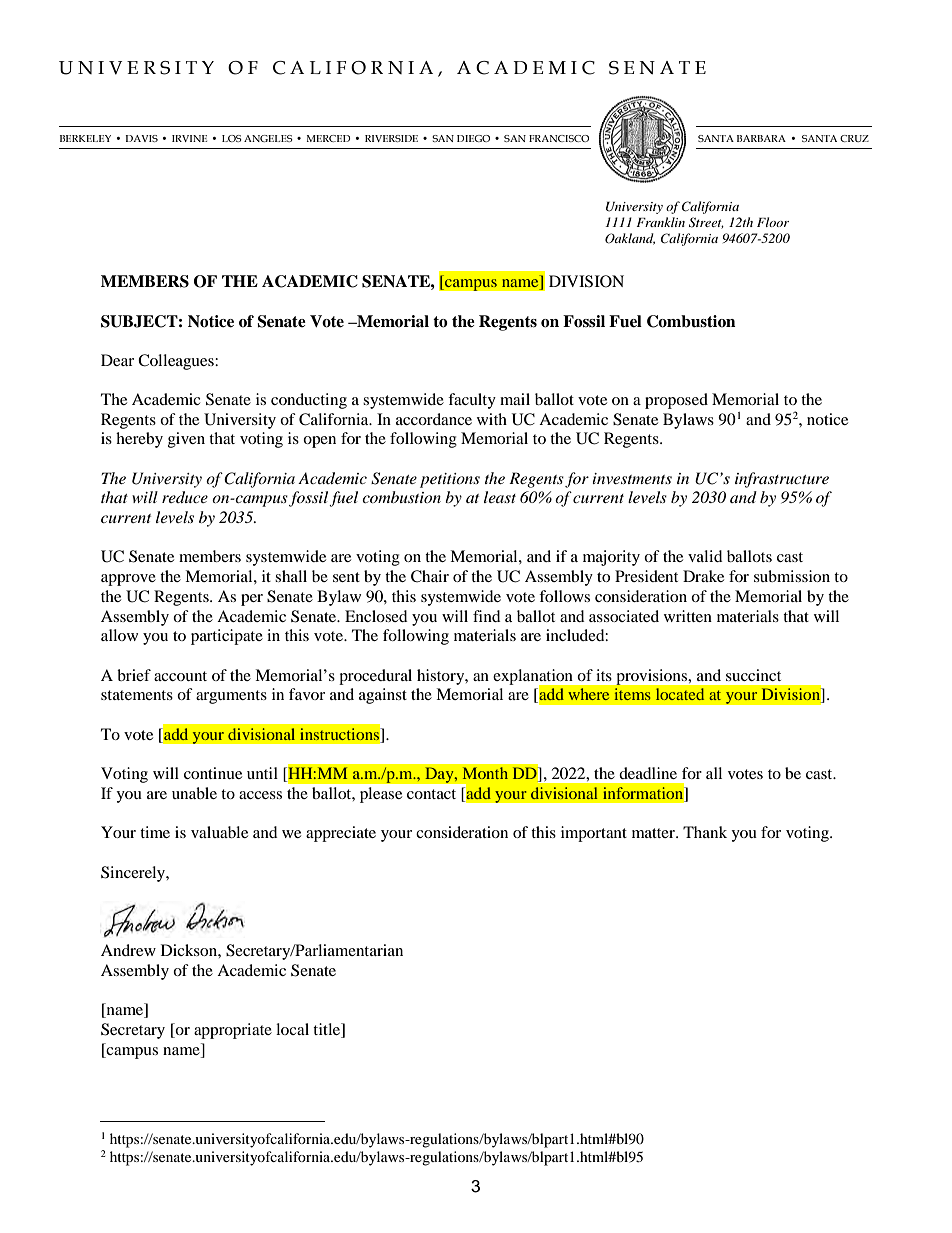  I want to click on submission, so click(792, 576).
